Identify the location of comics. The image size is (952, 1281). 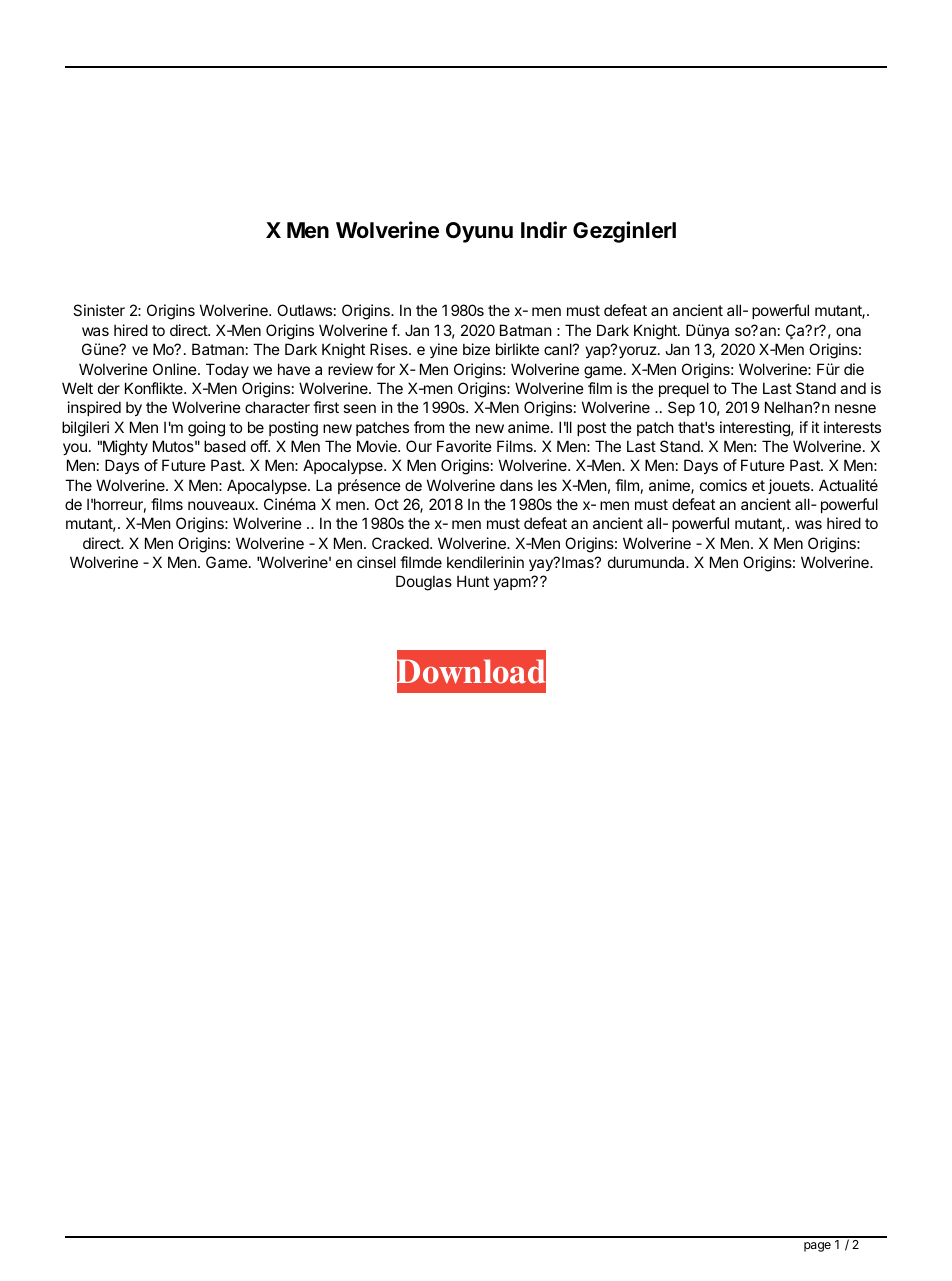
(723, 485).
